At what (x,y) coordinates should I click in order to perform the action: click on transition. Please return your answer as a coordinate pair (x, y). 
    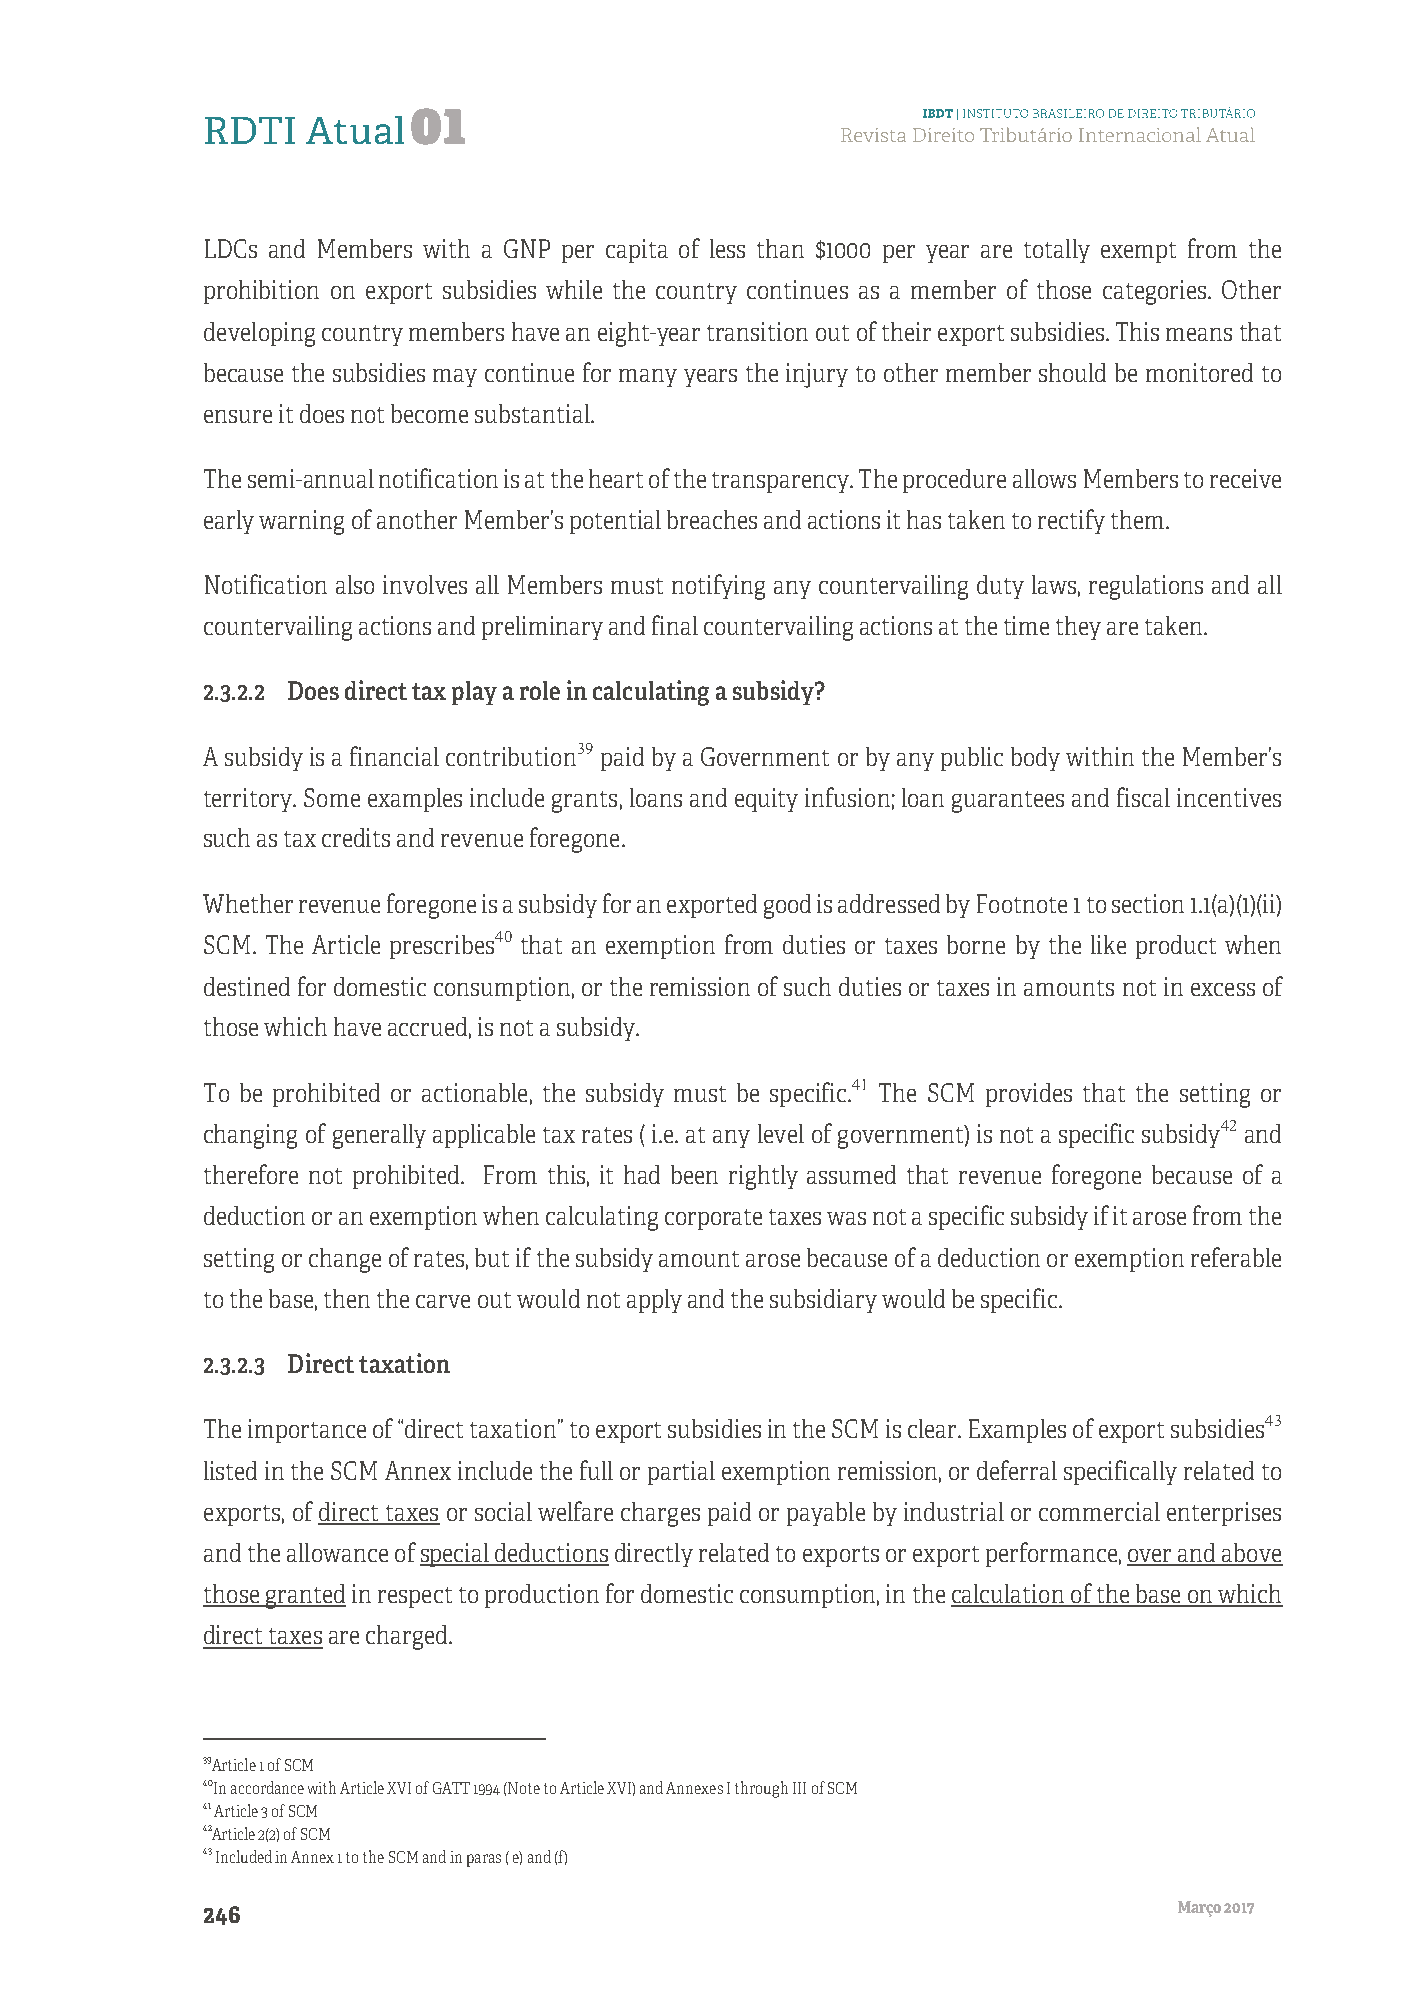
    Looking at the image, I should click on (757, 331).
